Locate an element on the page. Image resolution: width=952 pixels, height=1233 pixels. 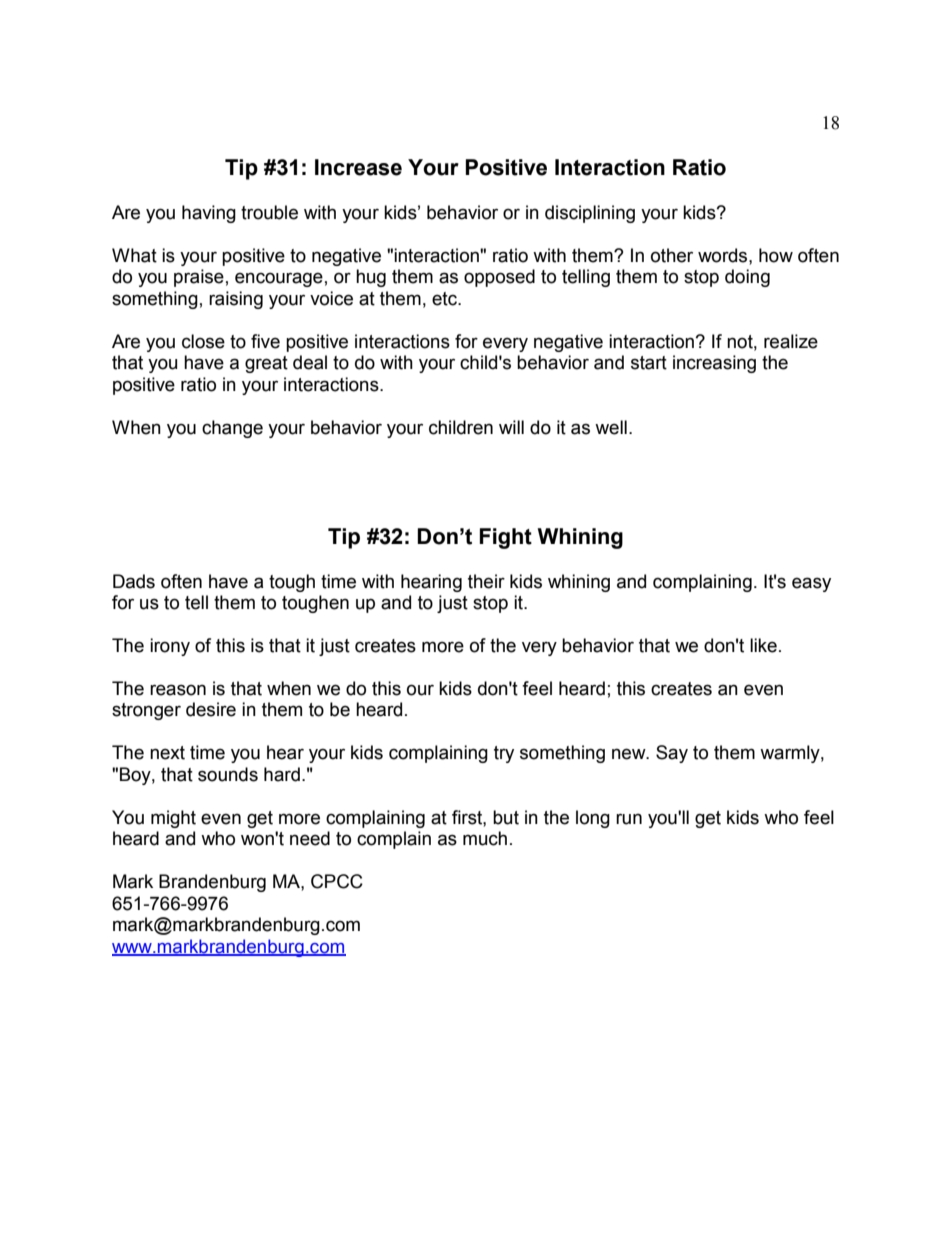
change is located at coordinates (232, 429).
